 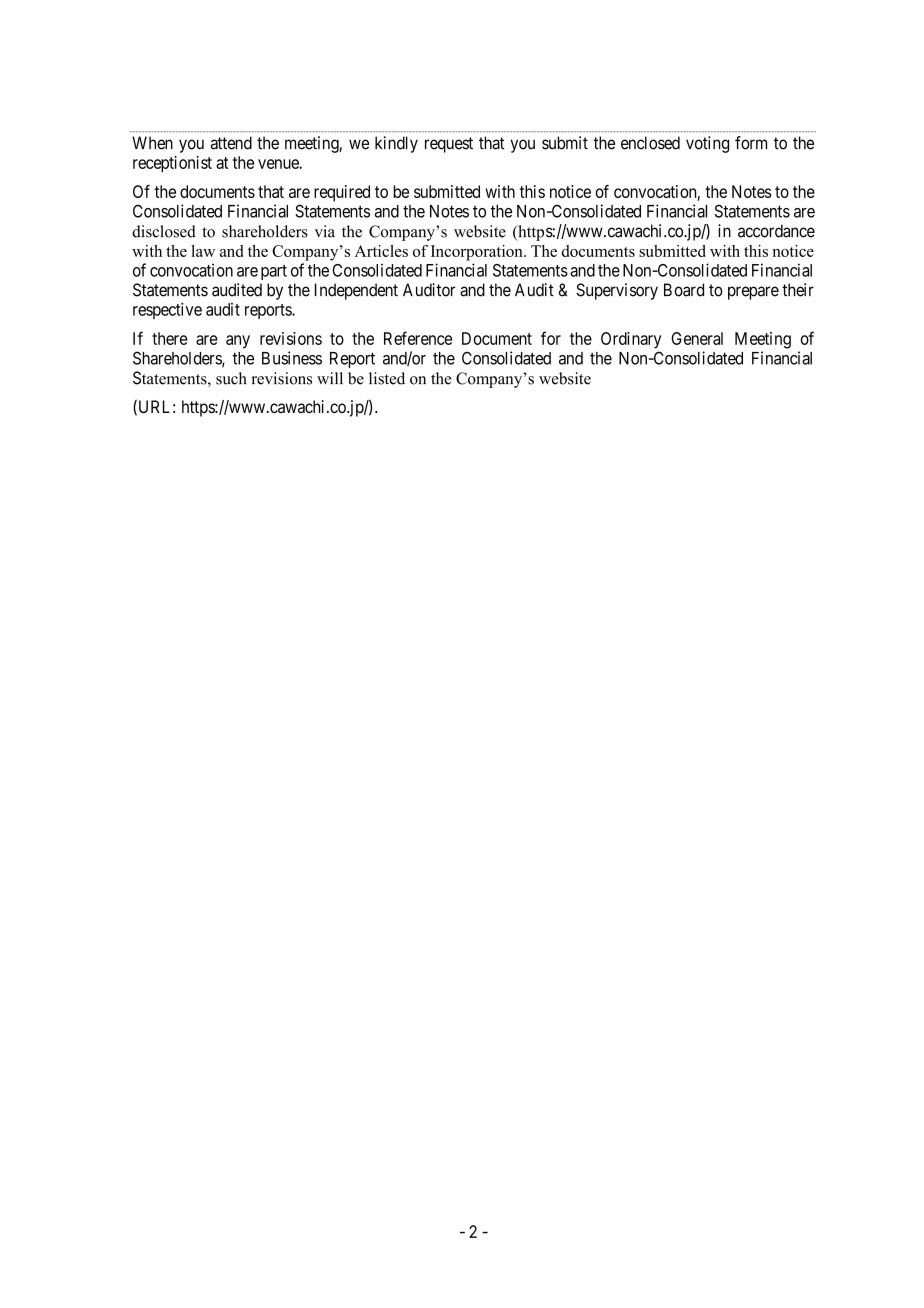 I want to click on Reference, so click(x=418, y=338).
